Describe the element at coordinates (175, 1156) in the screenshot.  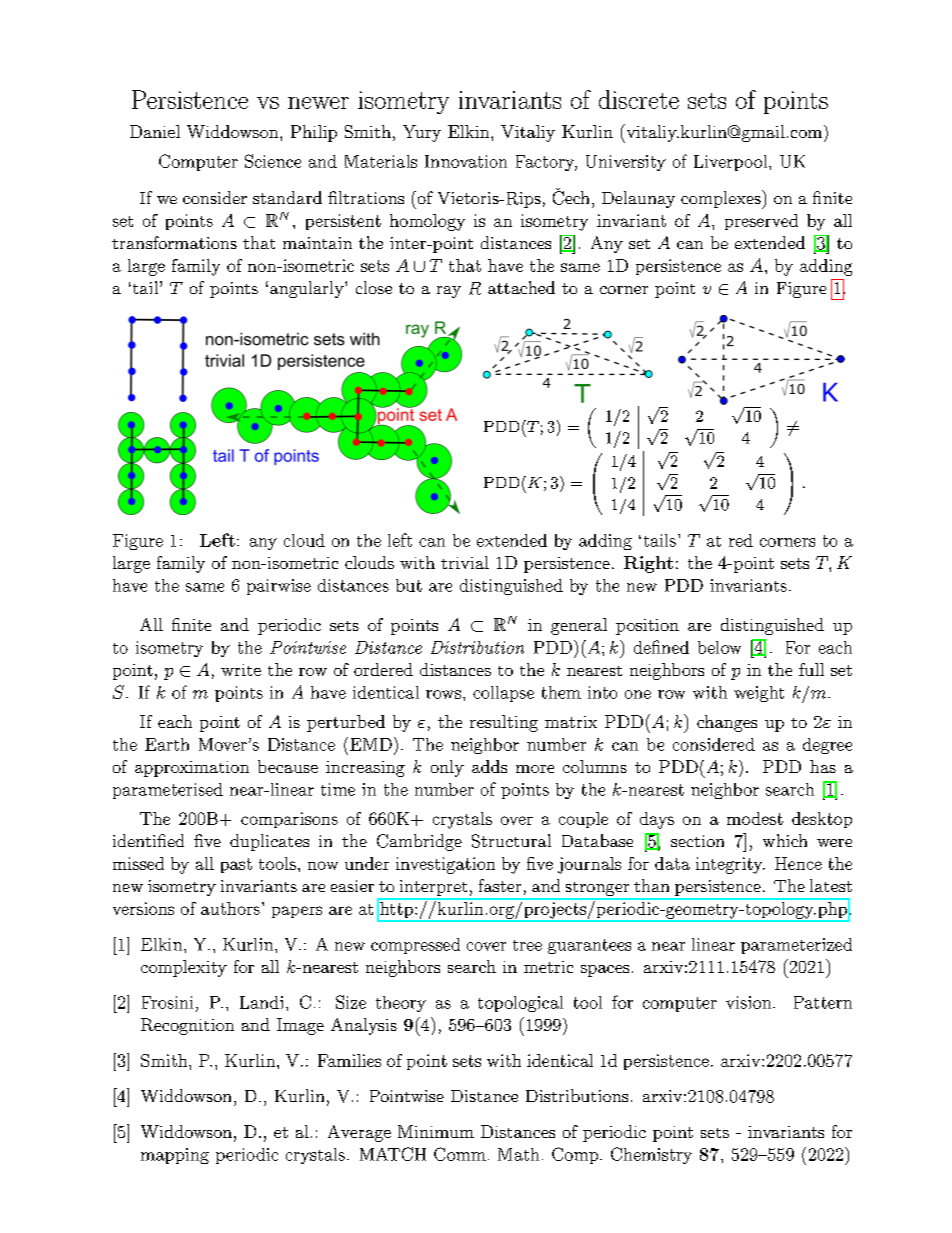
I see `mapping` at that location.
